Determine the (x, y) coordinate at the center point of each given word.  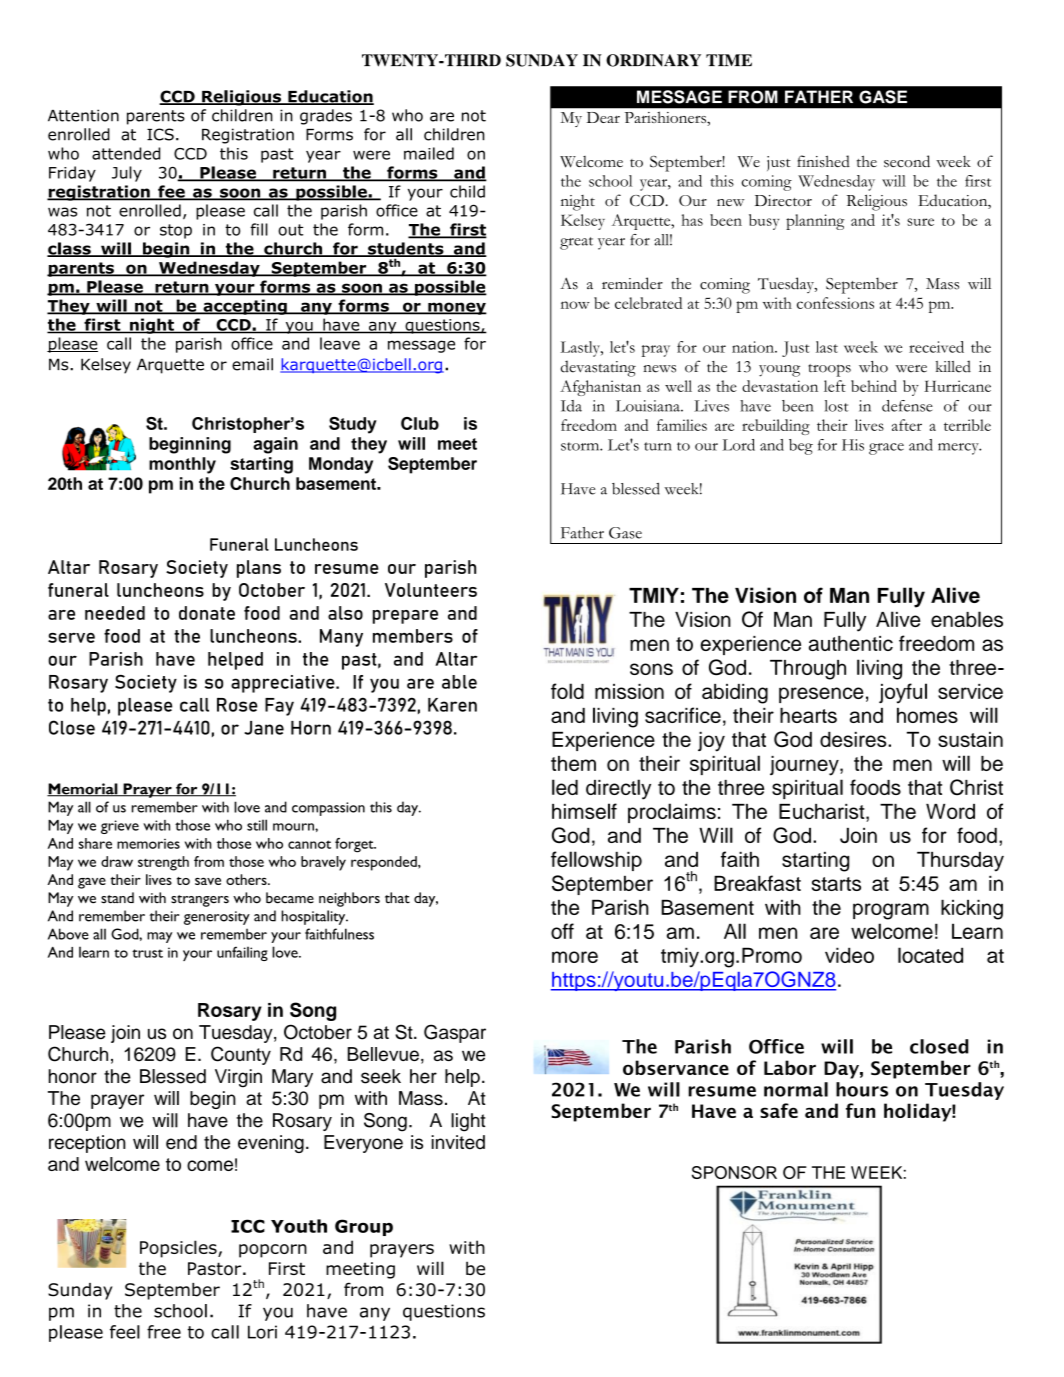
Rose (237, 704)
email (252, 364)
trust (147, 953)
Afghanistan (600, 388)
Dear (603, 117)
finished (823, 161)
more (575, 957)
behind (874, 386)
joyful (903, 693)
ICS (160, 134)
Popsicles (179, 1249)
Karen (452, 705)
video (849, 955)
